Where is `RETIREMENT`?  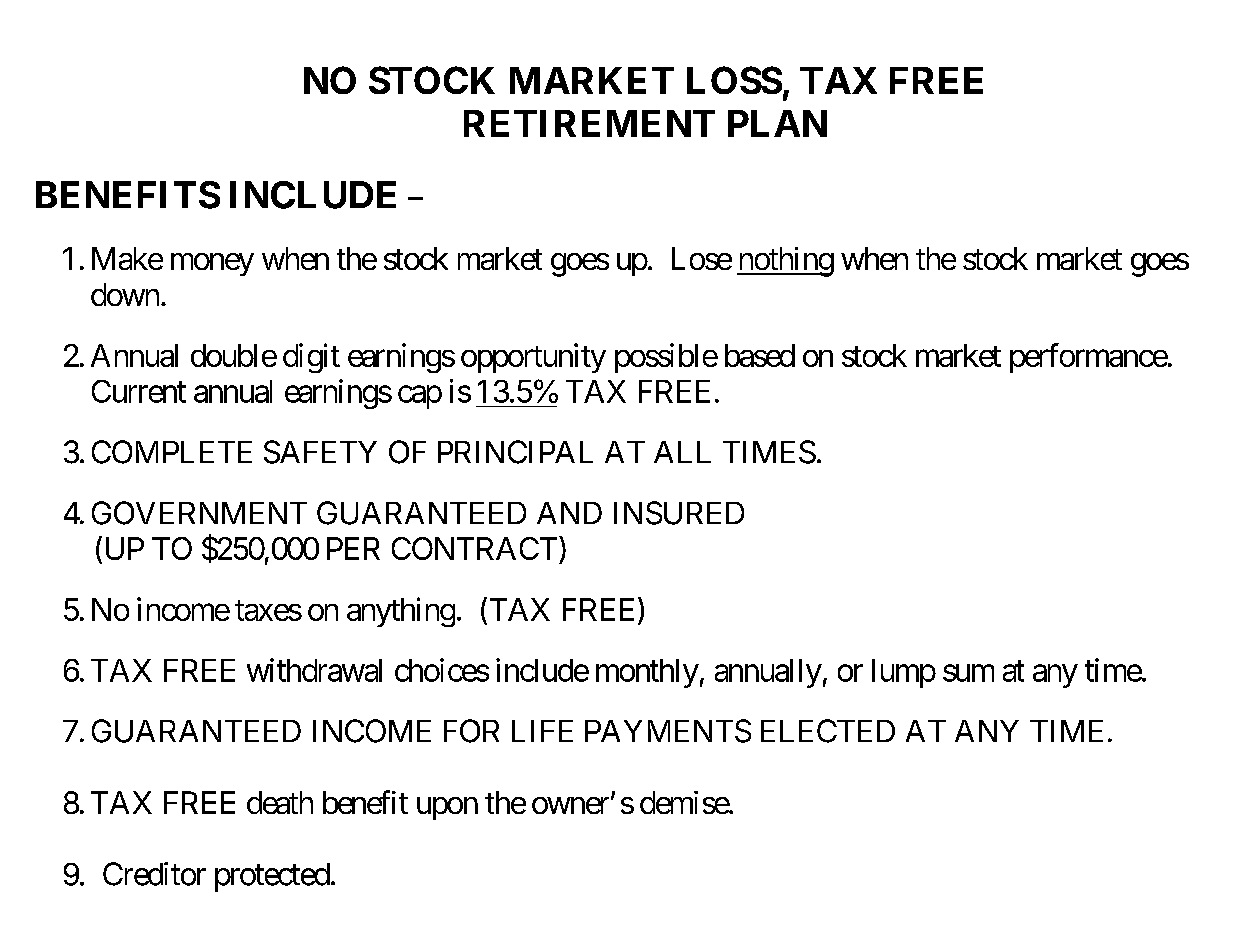 RETIREMENT is located at coordinates (589, 123).
